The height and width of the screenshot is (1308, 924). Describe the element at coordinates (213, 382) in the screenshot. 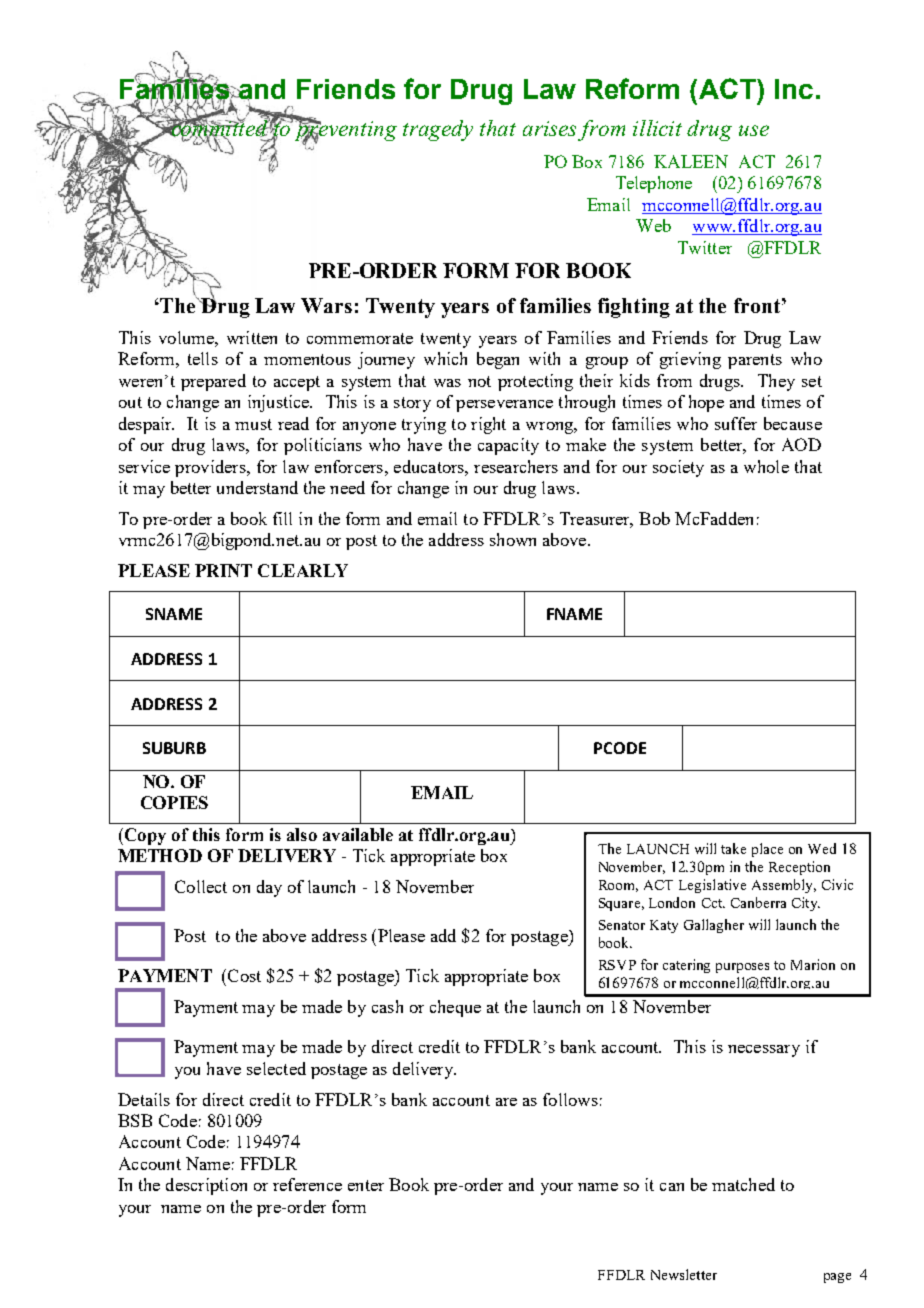

I see `prepared` at that location.
